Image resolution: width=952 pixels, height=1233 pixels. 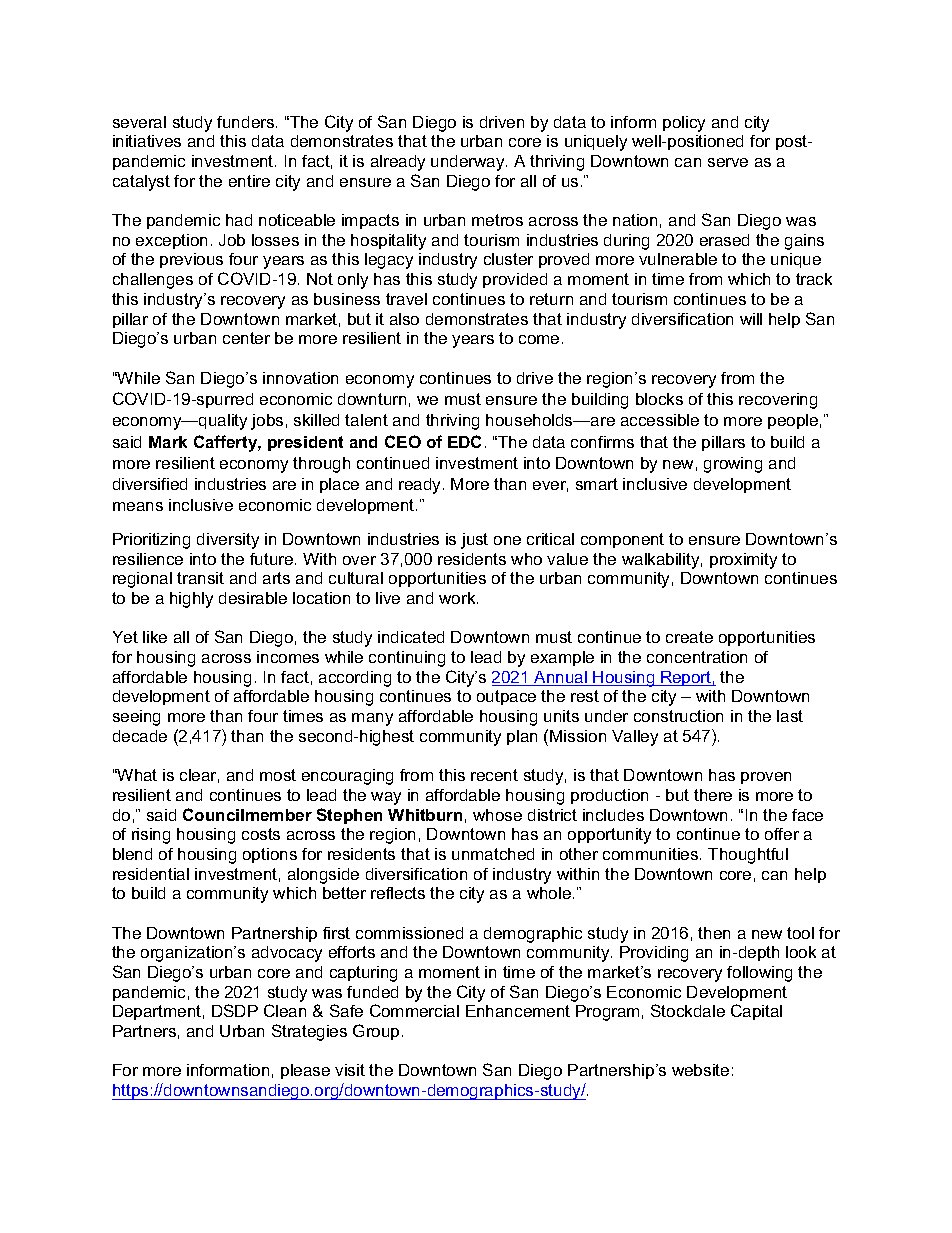 What do you see at coordinates (464, 441) in the screenshot?
I see `EDC` at bounding box center [464, 441].
